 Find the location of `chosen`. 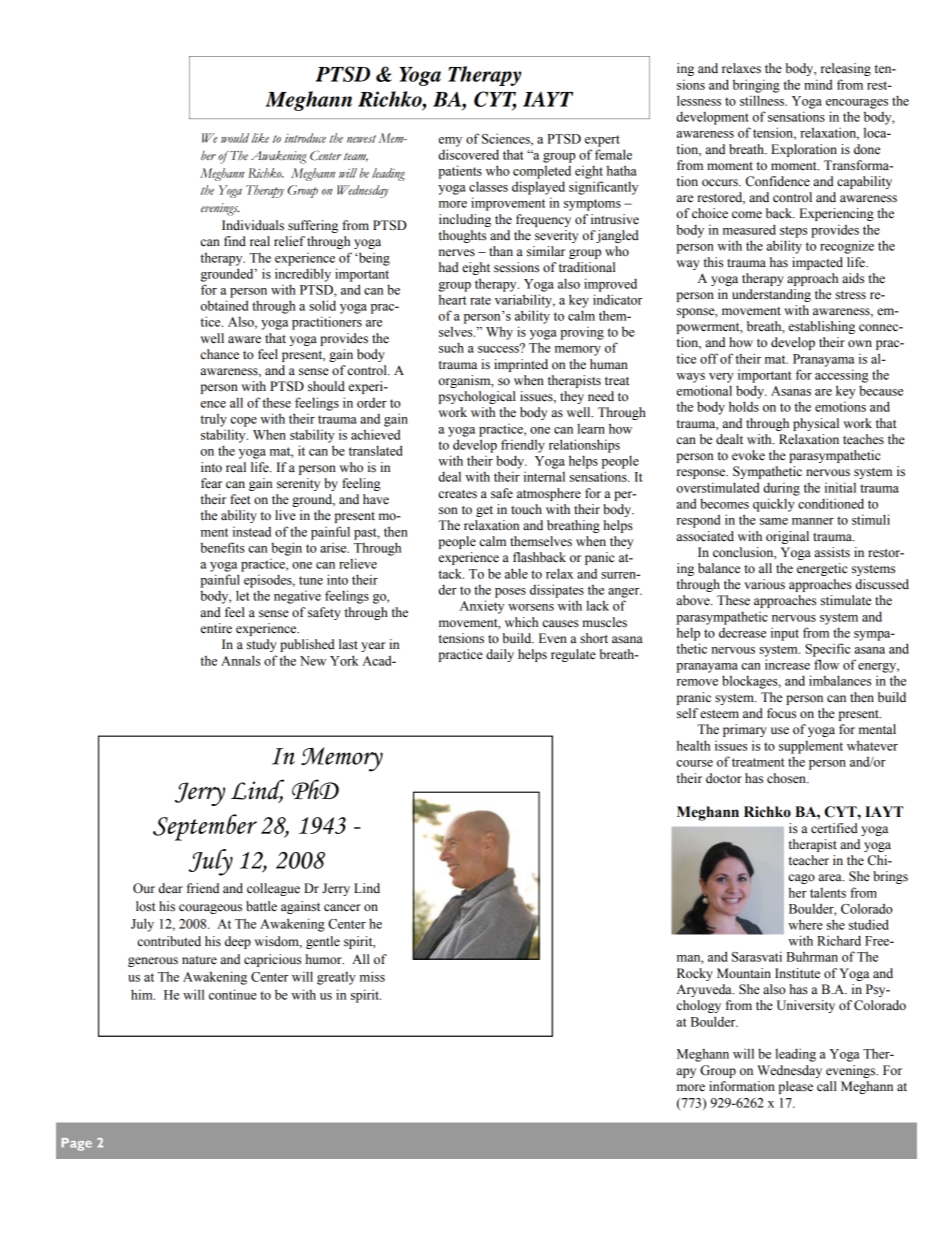

chosen is located at coordinates (787, 778).
